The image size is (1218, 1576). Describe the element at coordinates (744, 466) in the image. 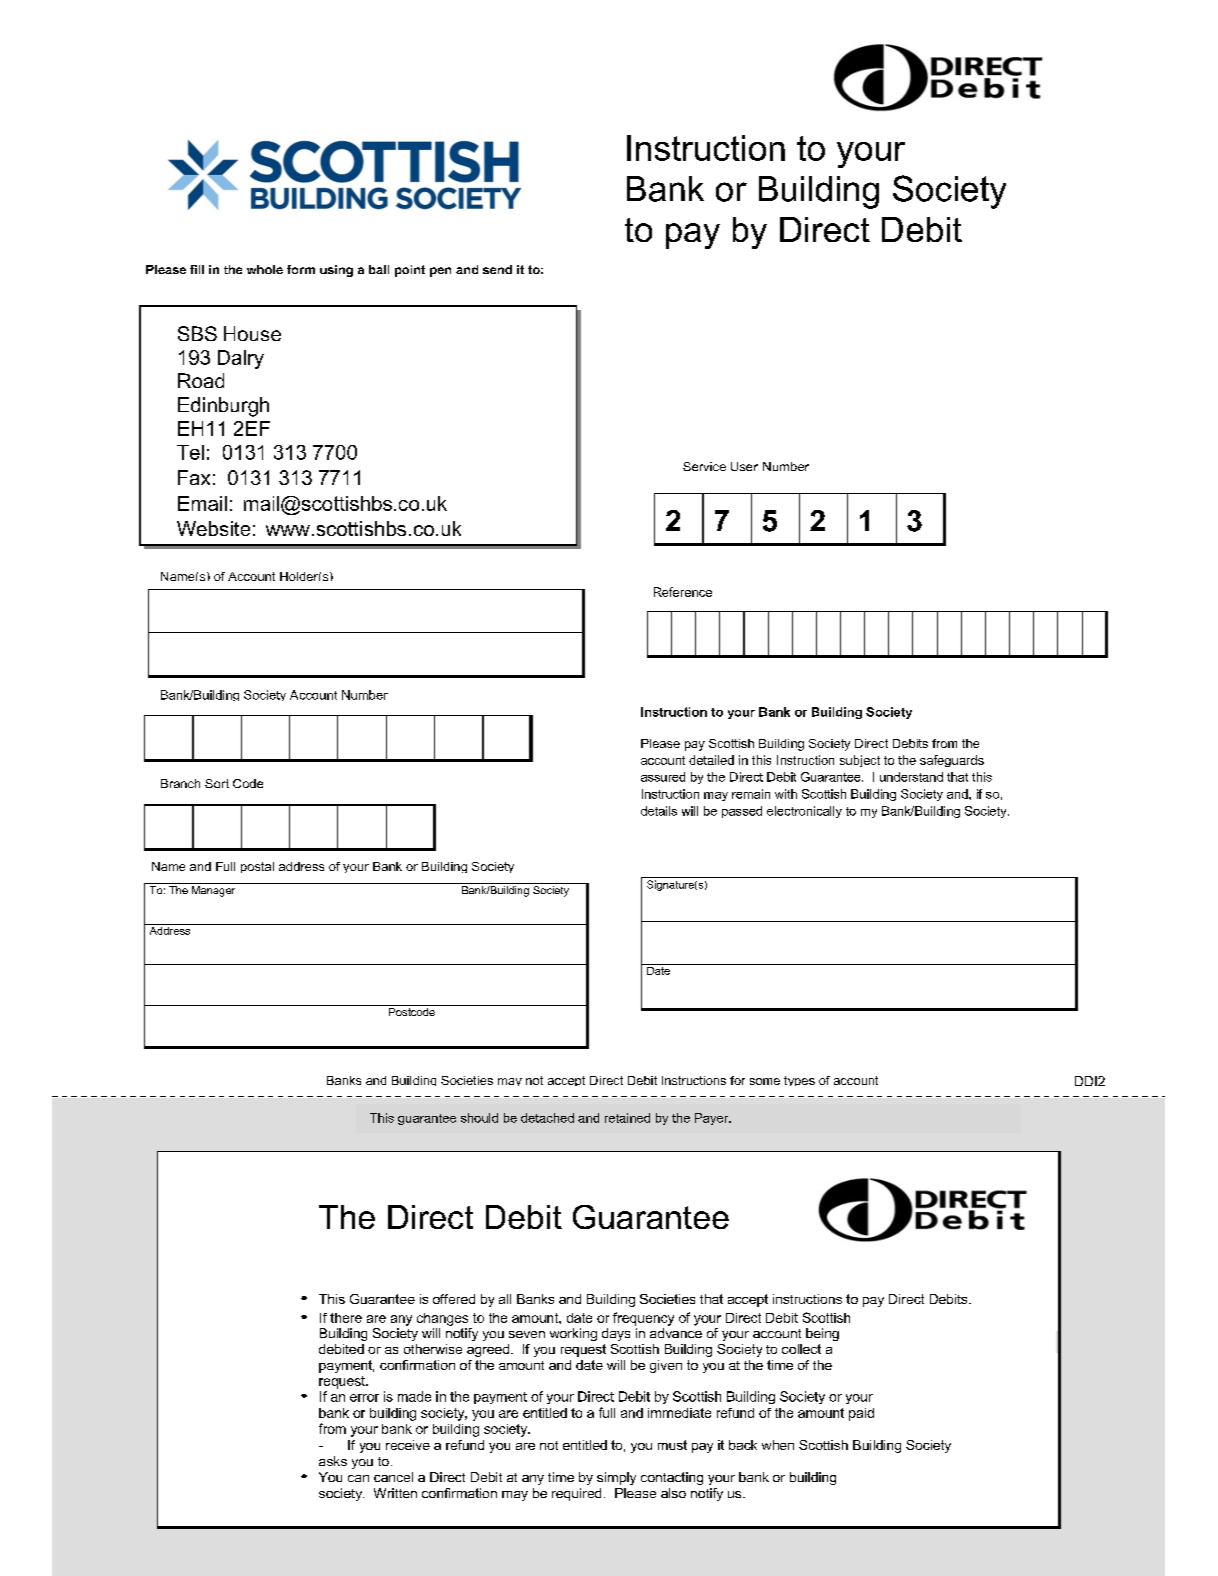

I see `User` at that location.
